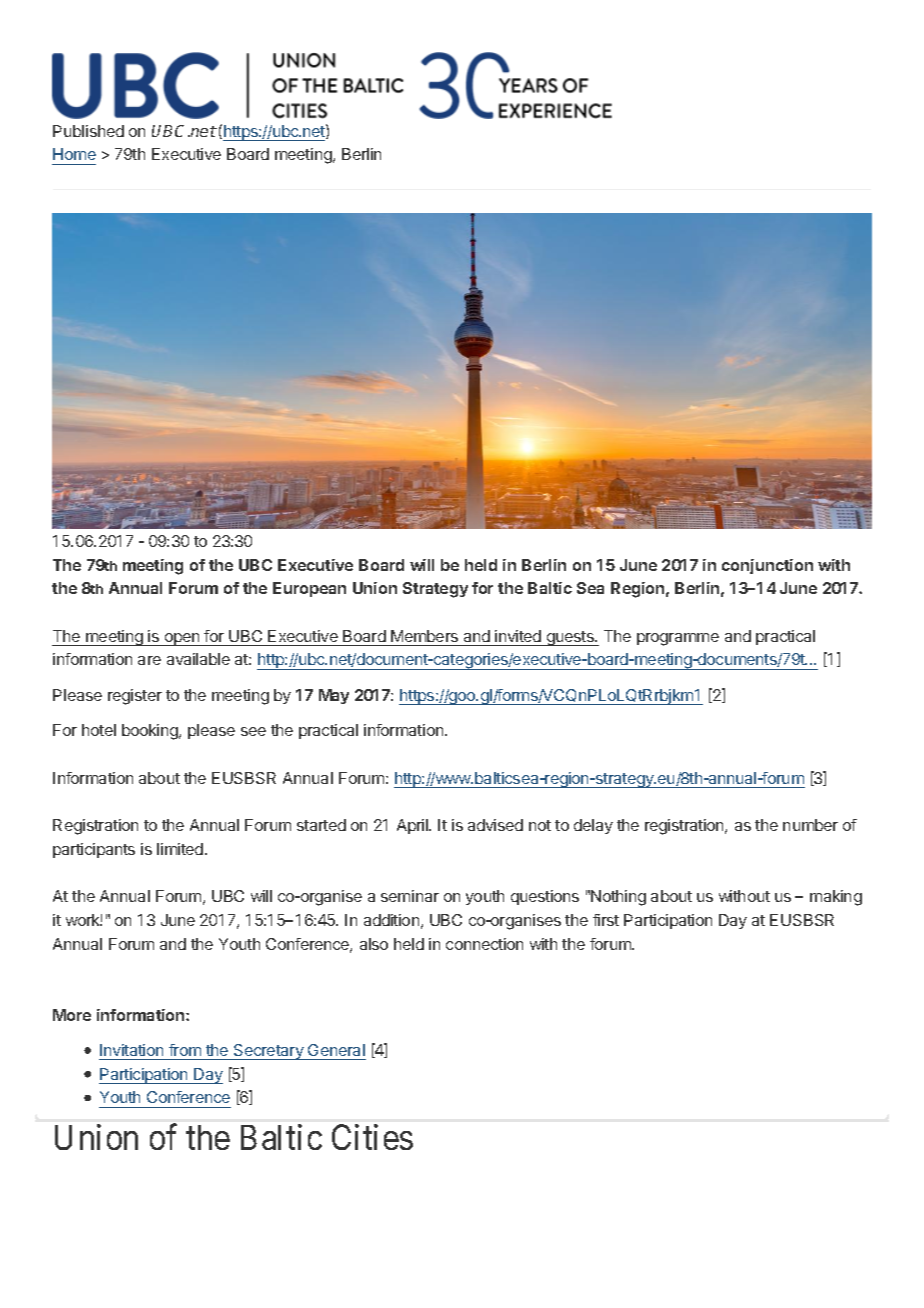 The height and width of the image is (1308, 924). What do you see at coordinates (810, 825) in the image?
I see `number` at bounding box center [810, 825].
